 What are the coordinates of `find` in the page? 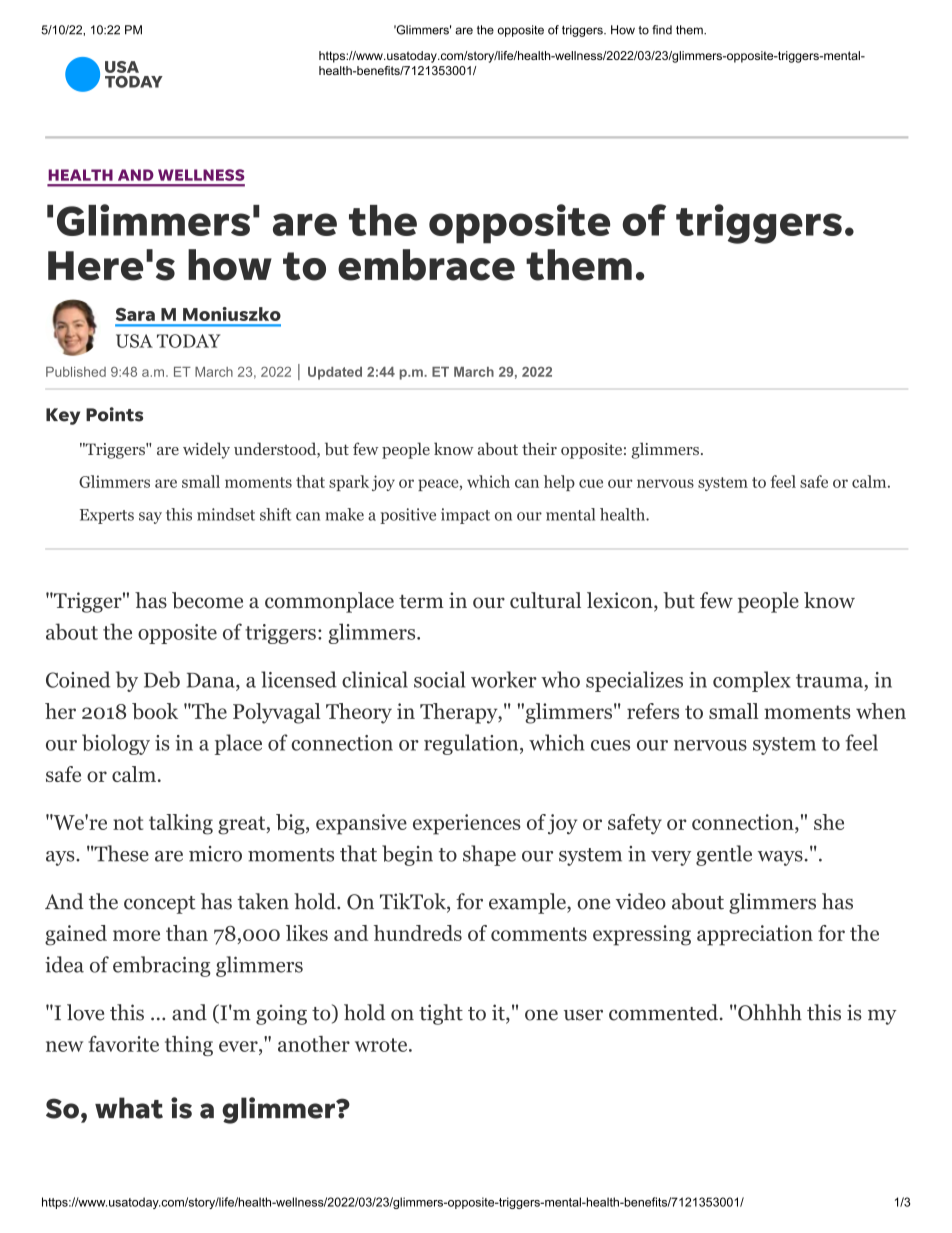 It's located at (662, 30).
